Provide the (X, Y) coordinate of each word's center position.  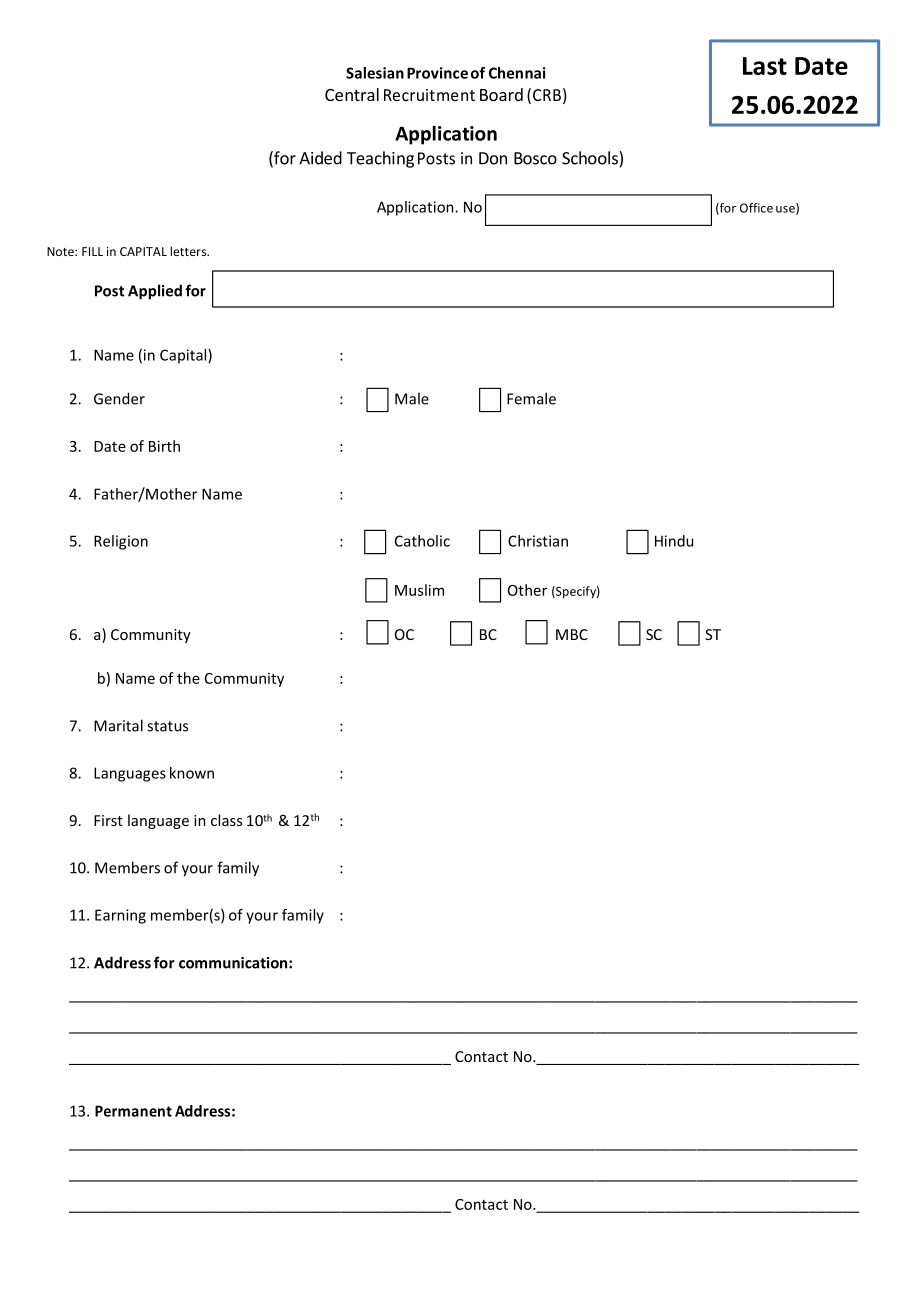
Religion (121, 542)
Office (756, 208)
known (192, 773)
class (226, 820)
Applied (155, 292)
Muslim (419, 590)
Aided (320, 158)
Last (765, 66)
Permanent (133, 1111)
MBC (572, 634)
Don (493, 158)
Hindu (674, 541)
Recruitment (429, 95)
